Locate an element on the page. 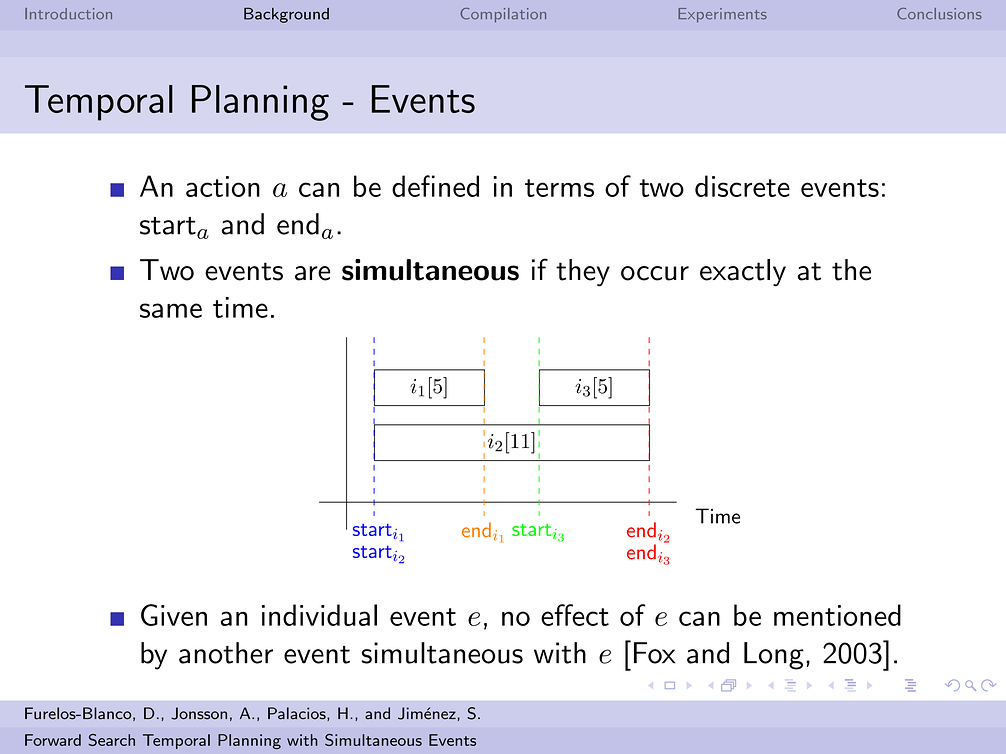  Jonsson is located at coordinates (199, 713).
